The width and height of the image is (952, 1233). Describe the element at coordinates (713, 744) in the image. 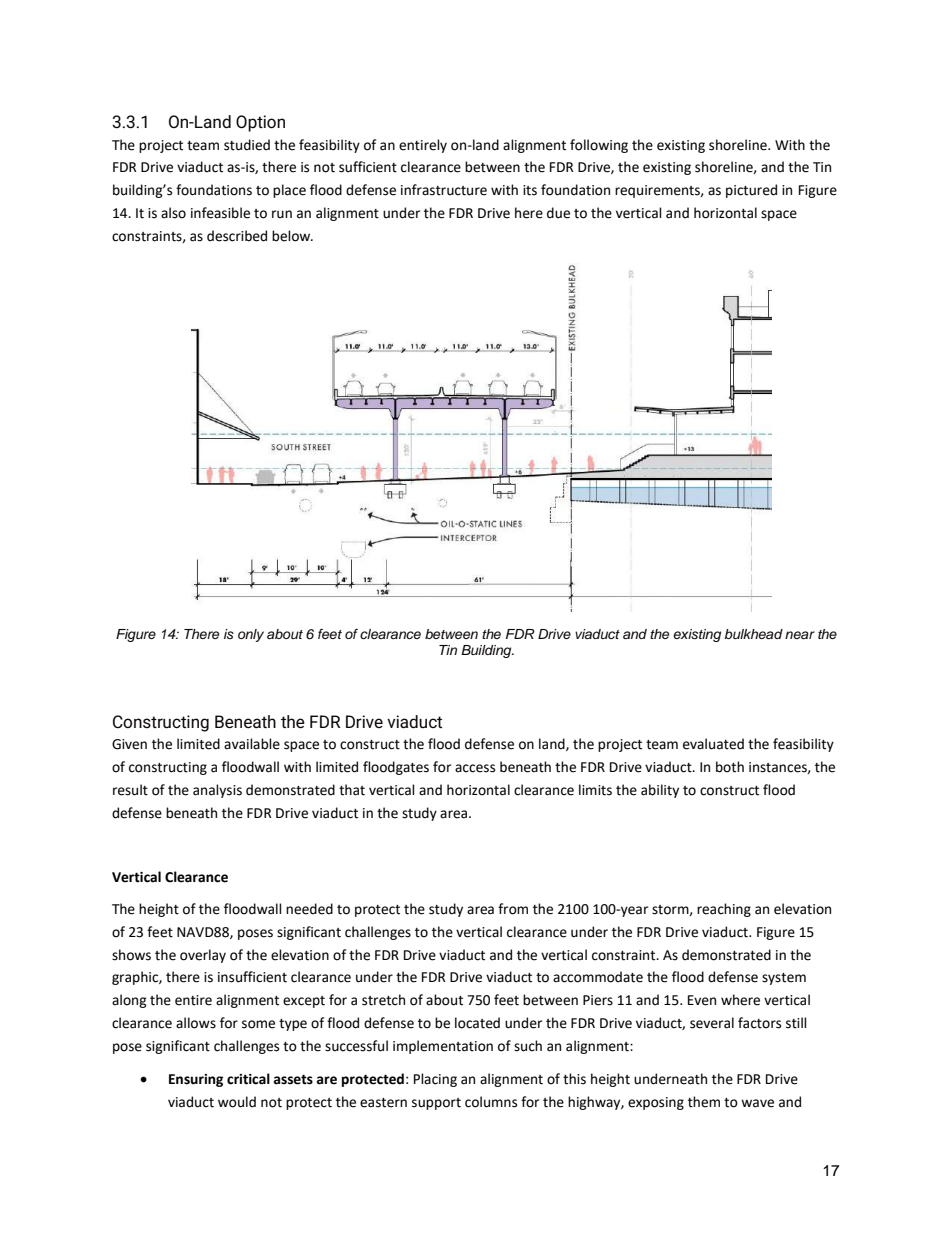

I see `evaluated` at that location.
